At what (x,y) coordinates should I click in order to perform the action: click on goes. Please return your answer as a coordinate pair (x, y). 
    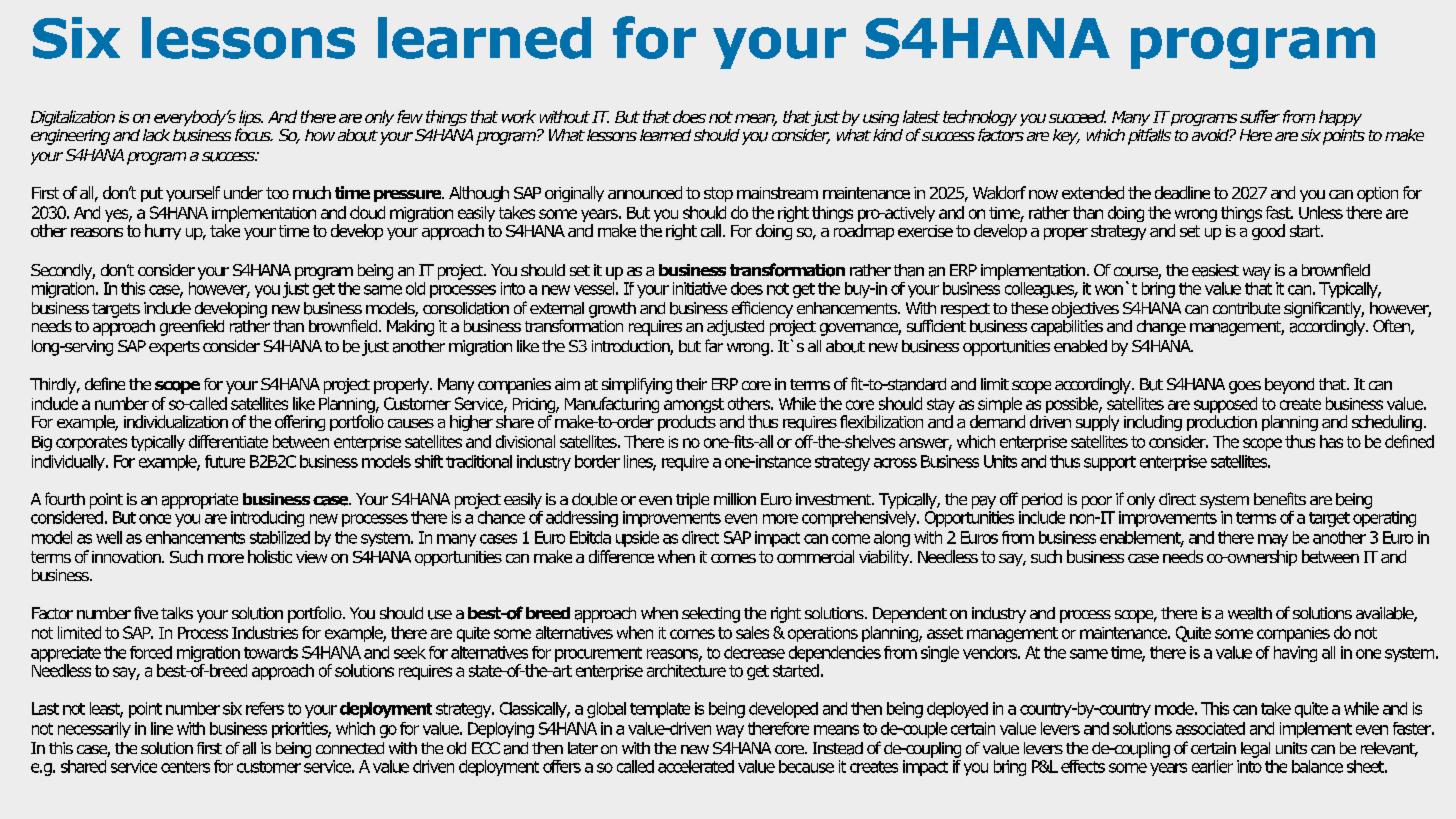
    Looking at the image, I should click on (1245, 387).
